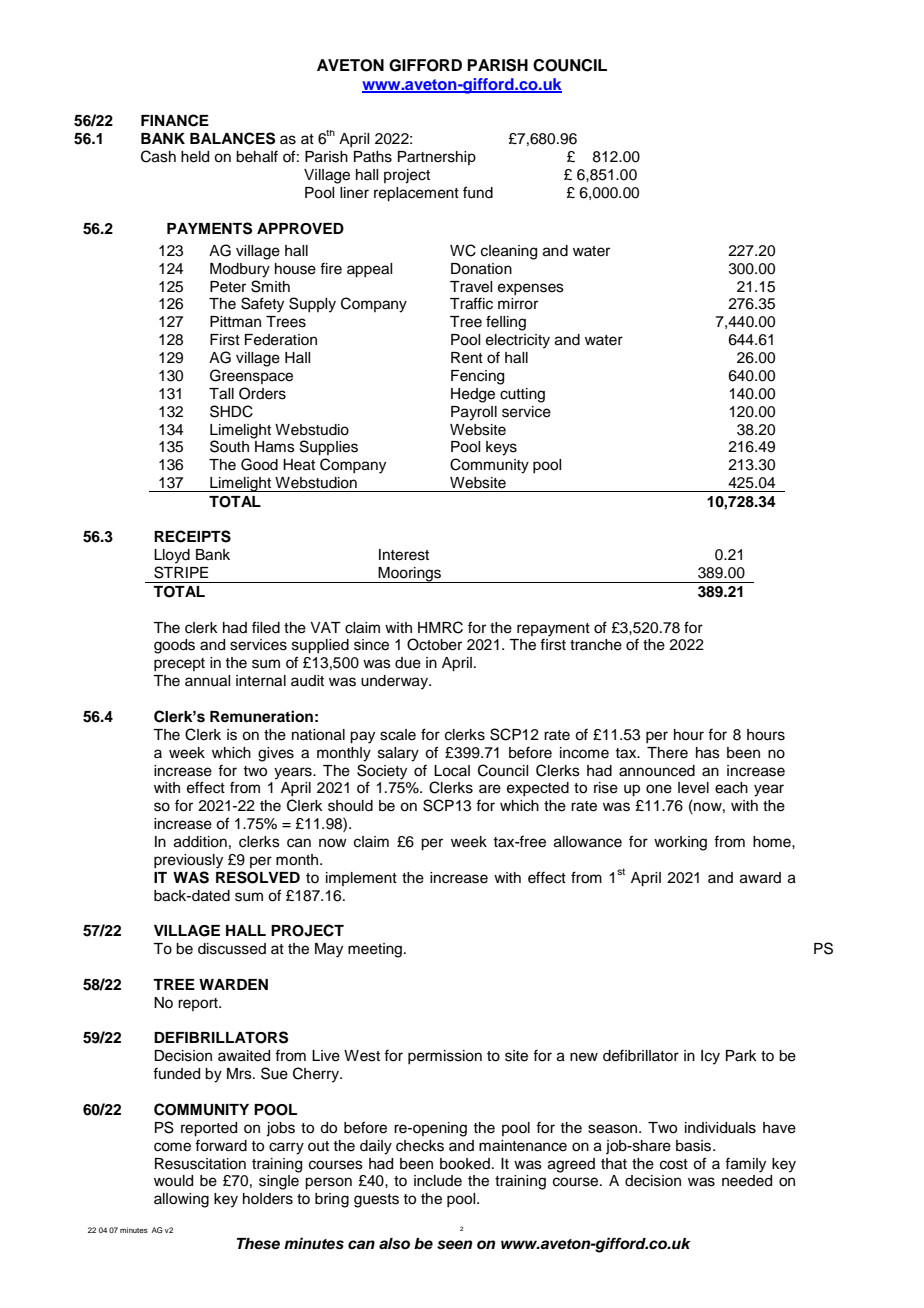 This page has height=1308, width=924. Describe the element at coordinates (232, 138) in the page. I see `BALANCES` at that location.
